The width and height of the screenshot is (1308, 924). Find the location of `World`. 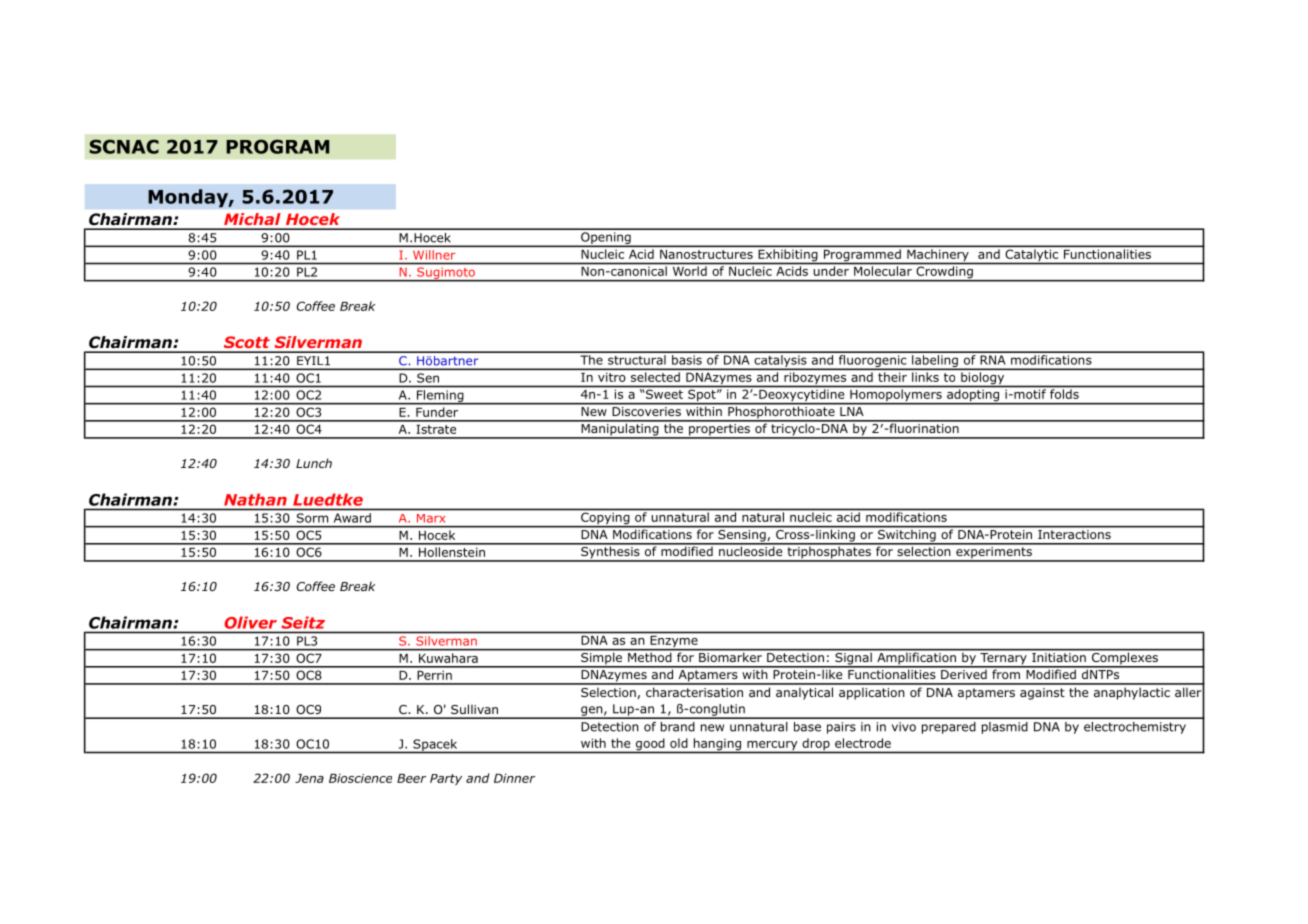

World is located at coordinates (690, 271).
